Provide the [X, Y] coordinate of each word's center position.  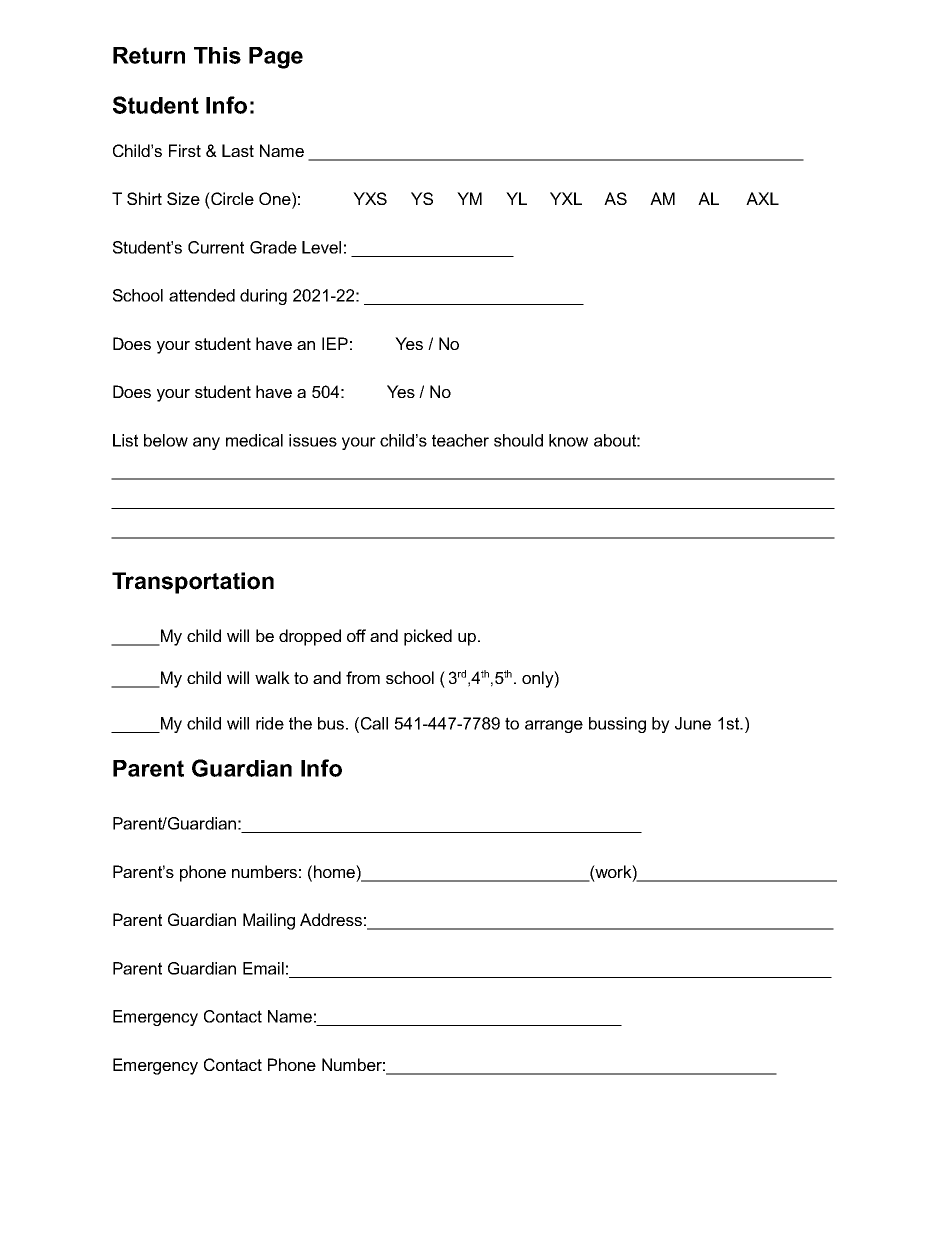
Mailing [269, 921]
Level [321, 247]
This [217, 55]
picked [428, 637]
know [568, 440]
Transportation [193, 583]
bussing [617, 725]
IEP [335, 343]
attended [202, 295]
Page [276, 58]
